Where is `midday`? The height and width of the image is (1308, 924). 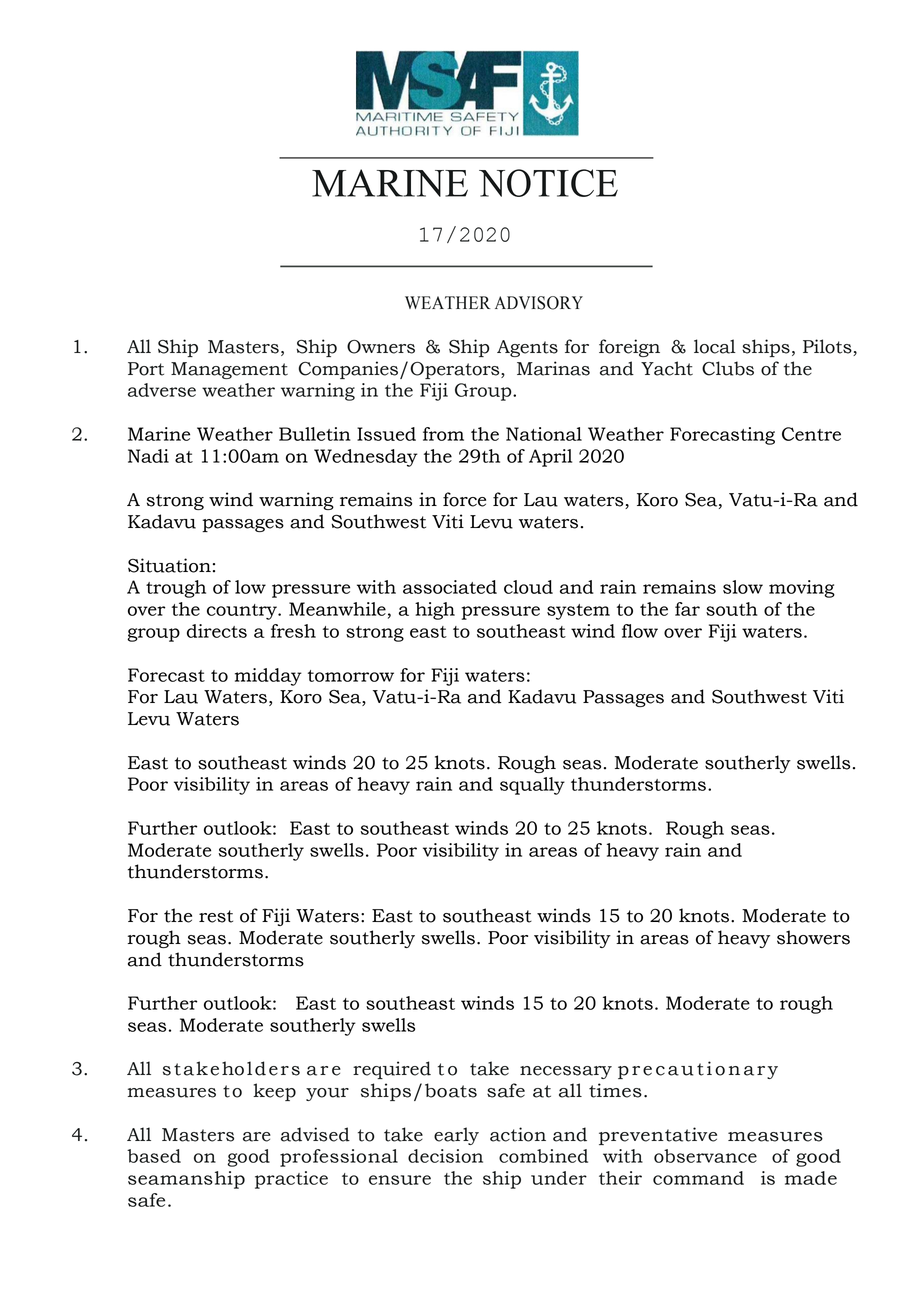
midday is located at coordinates (268, 677).
